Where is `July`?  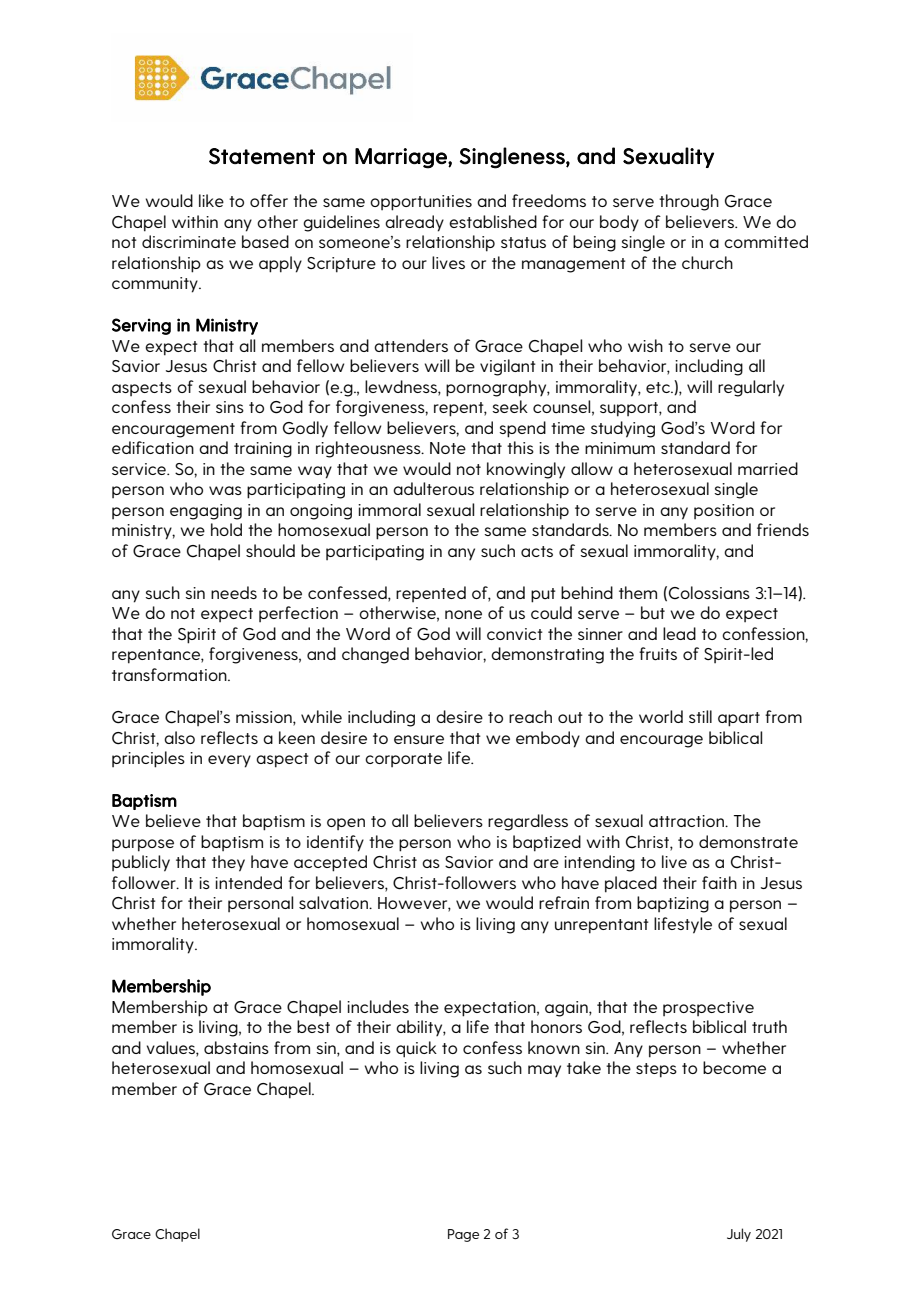
July is located at coordinates (739, 1235).
